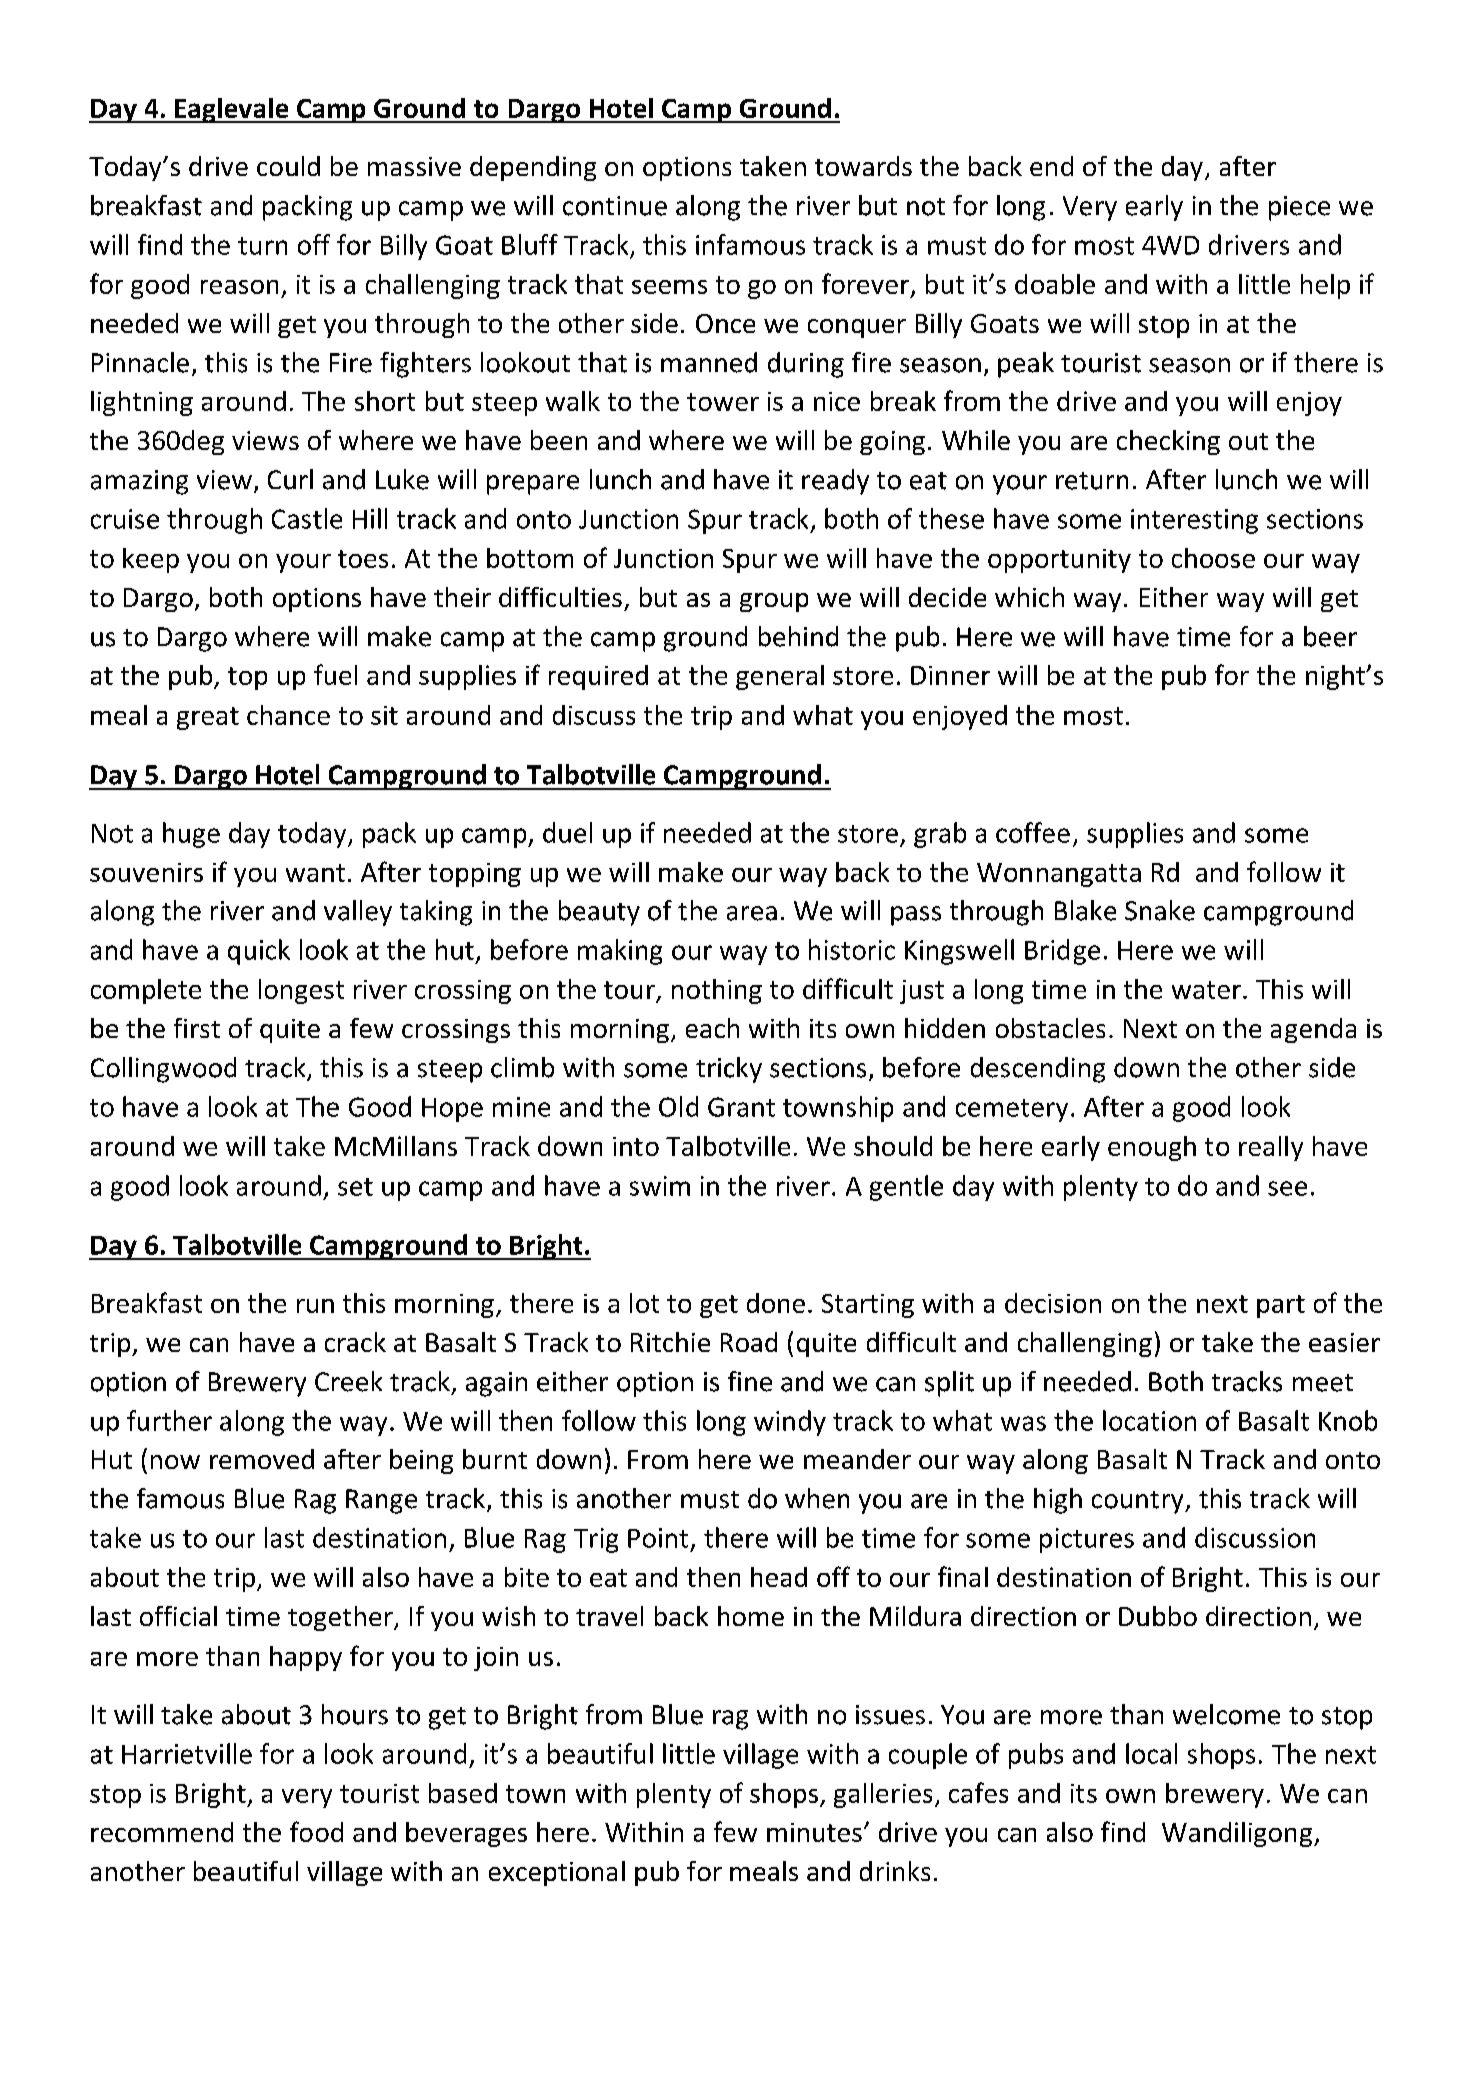 Image resolution: width=1474 pixels, height=2085 pixels. Describe the element at coordinates (1194, 521) in the screenshot. I see `interesting` at that location.
